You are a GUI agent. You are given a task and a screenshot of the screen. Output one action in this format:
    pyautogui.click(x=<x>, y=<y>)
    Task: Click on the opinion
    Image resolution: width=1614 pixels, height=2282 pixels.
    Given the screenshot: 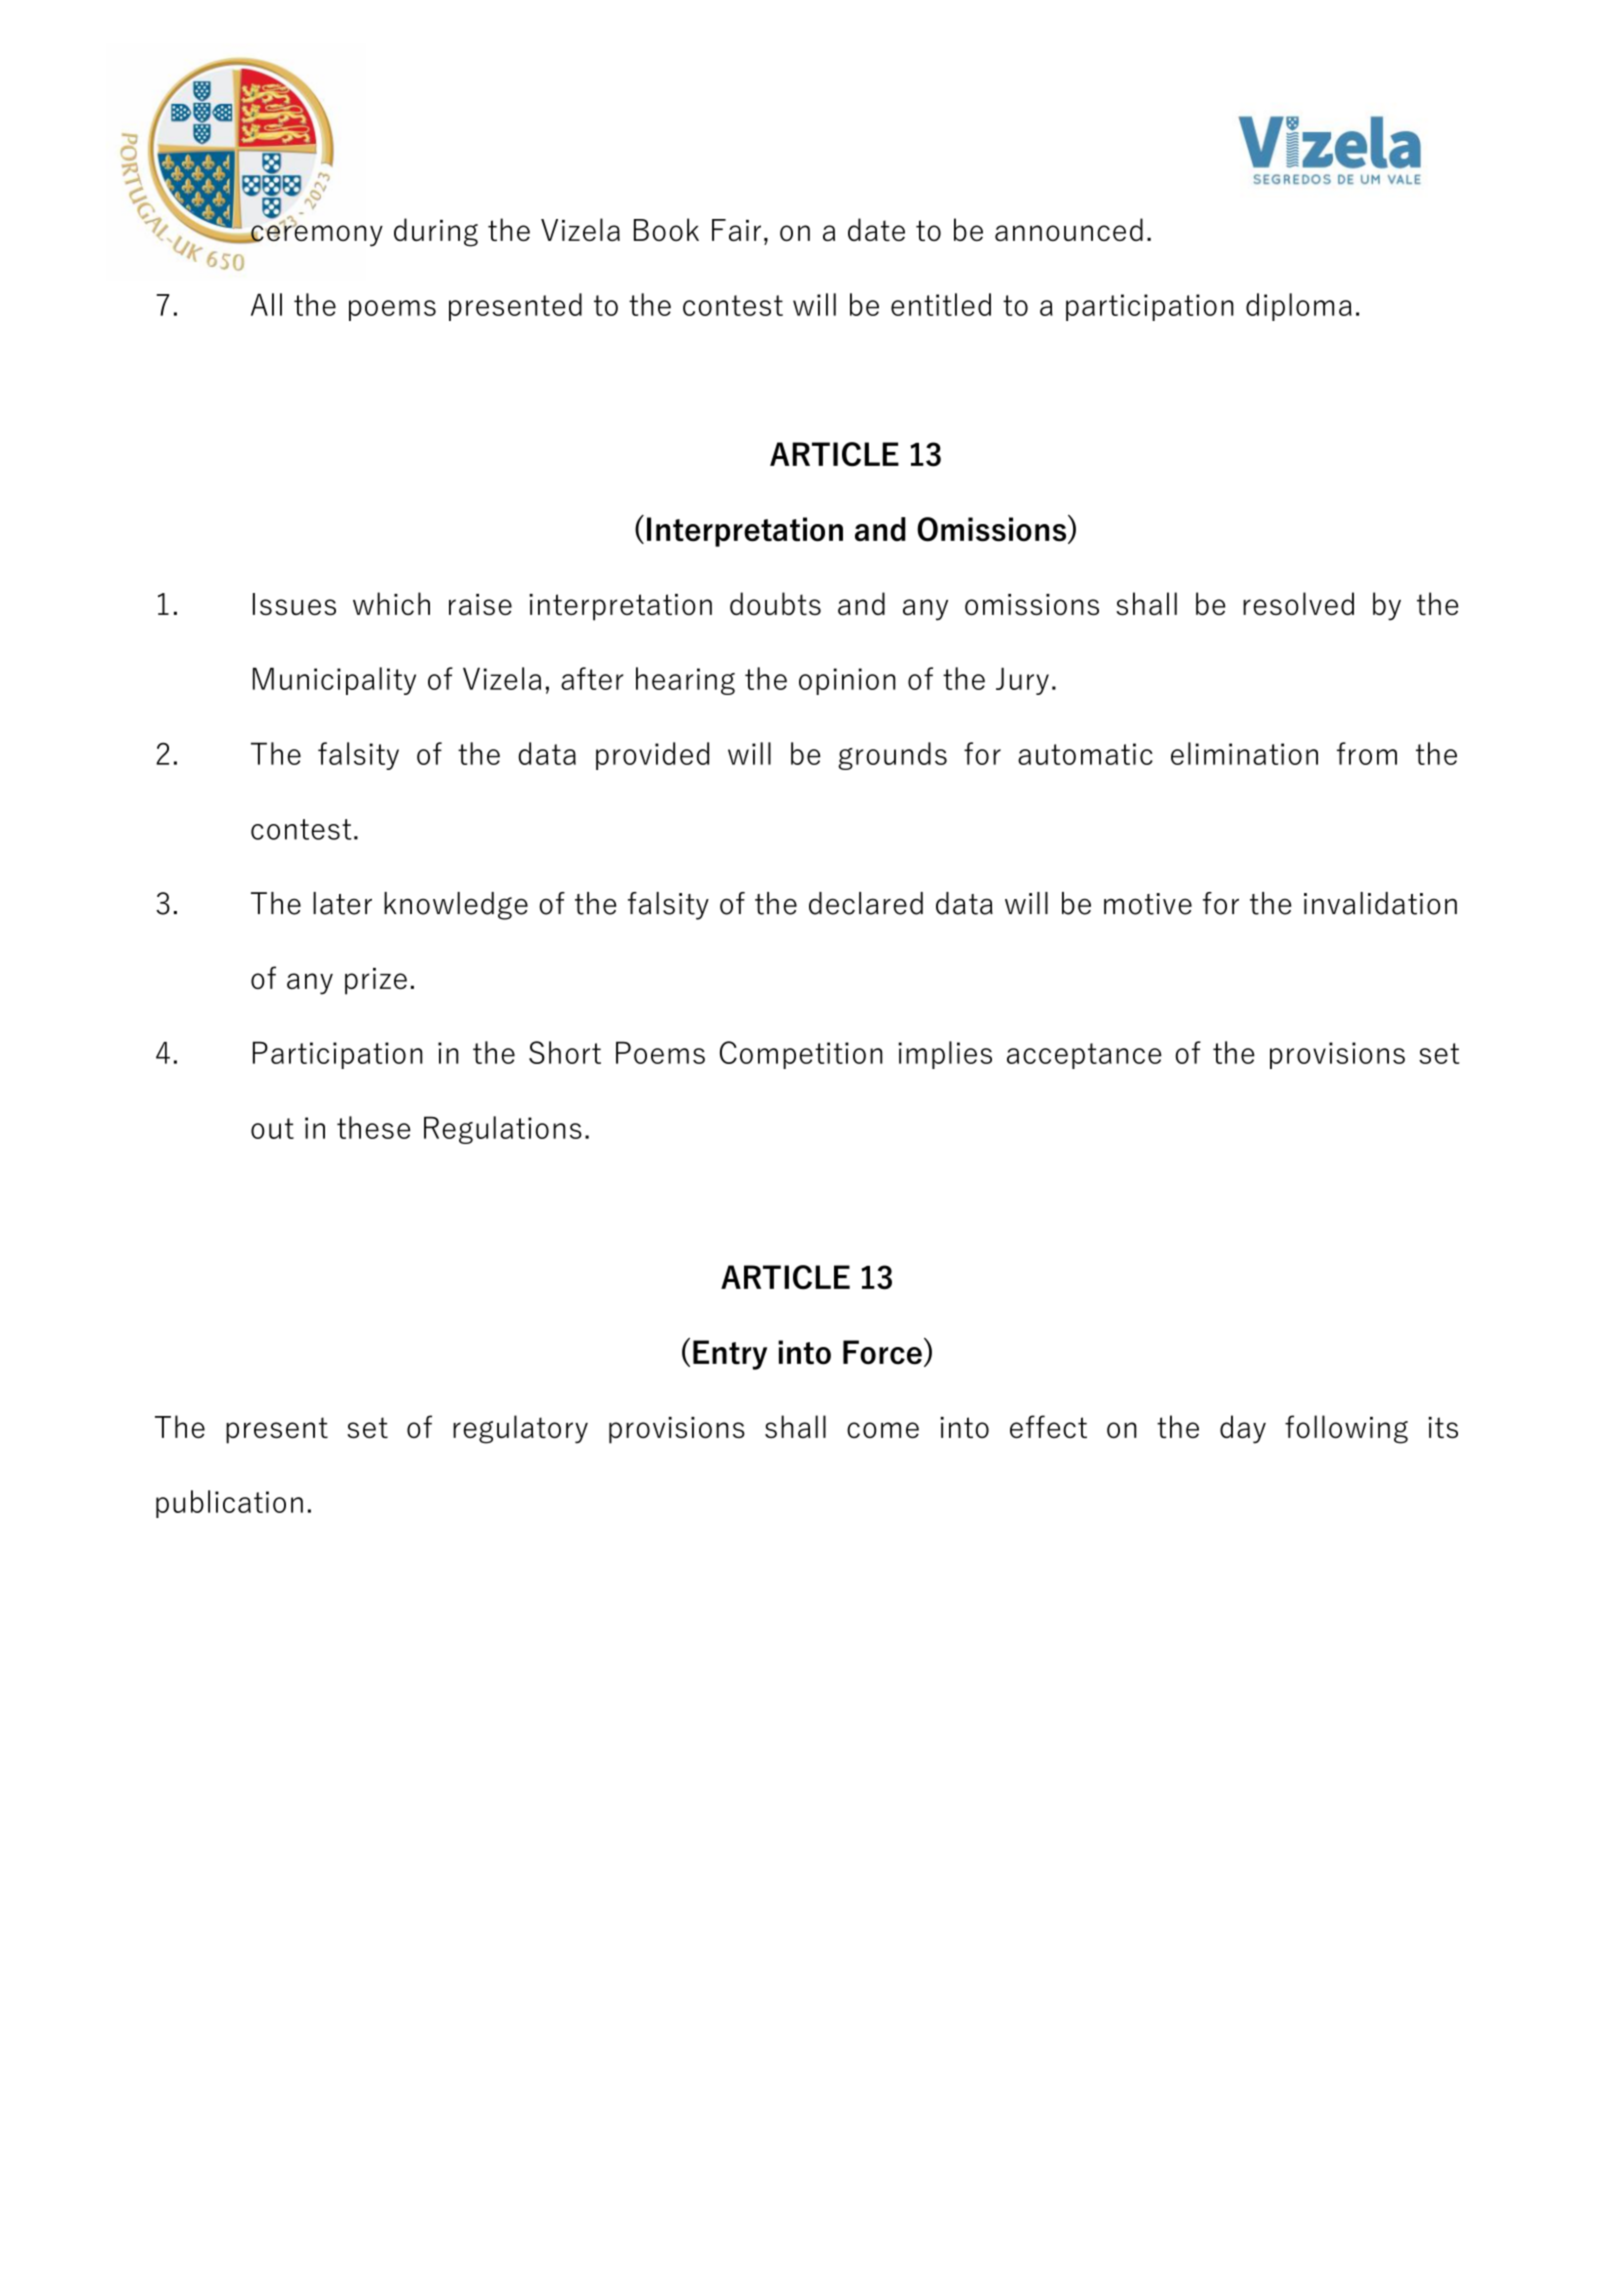 What is the action you would take?
    pyautogui.click(x=847, y=681)
